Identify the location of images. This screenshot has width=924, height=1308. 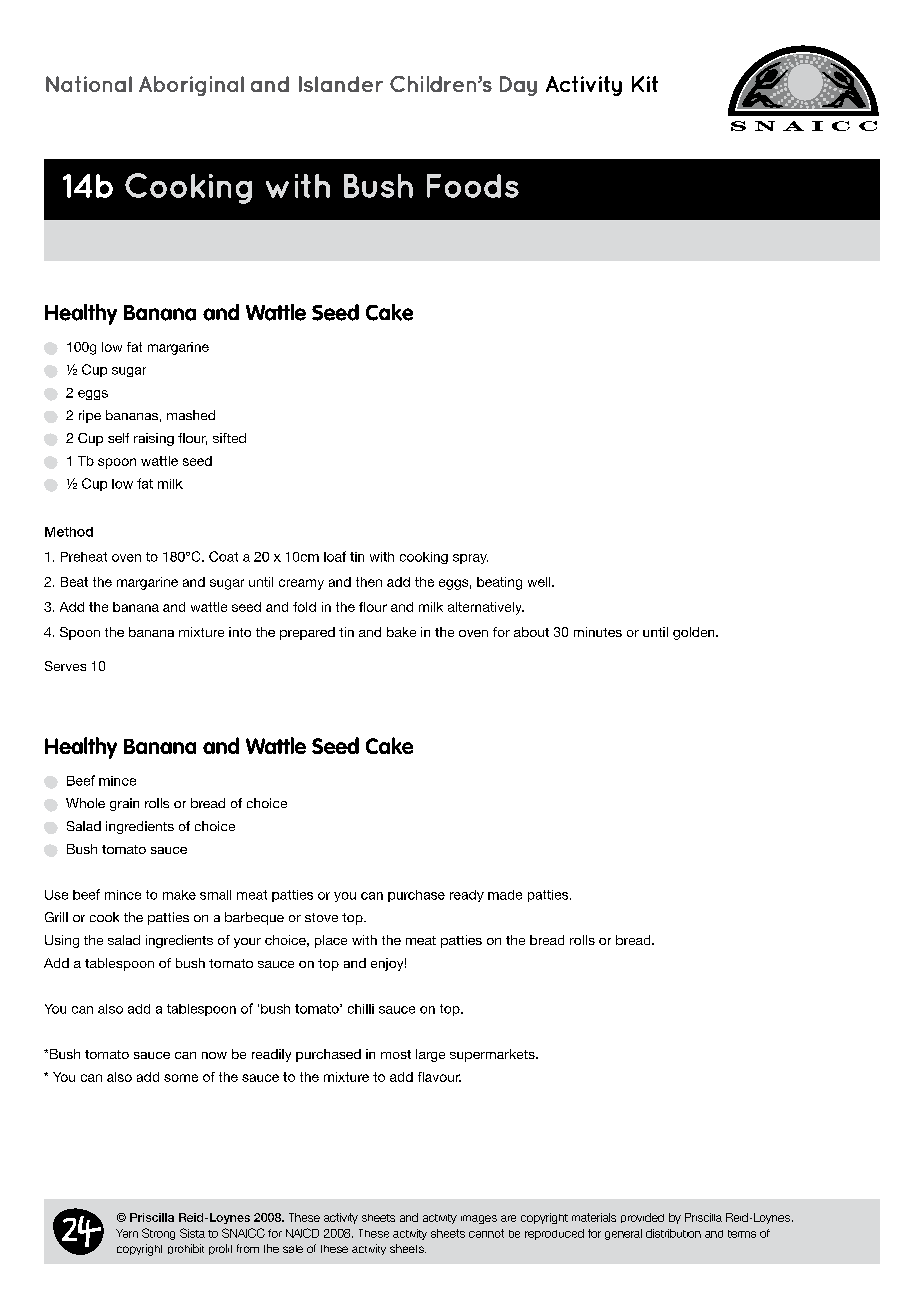
(479, 1219).
